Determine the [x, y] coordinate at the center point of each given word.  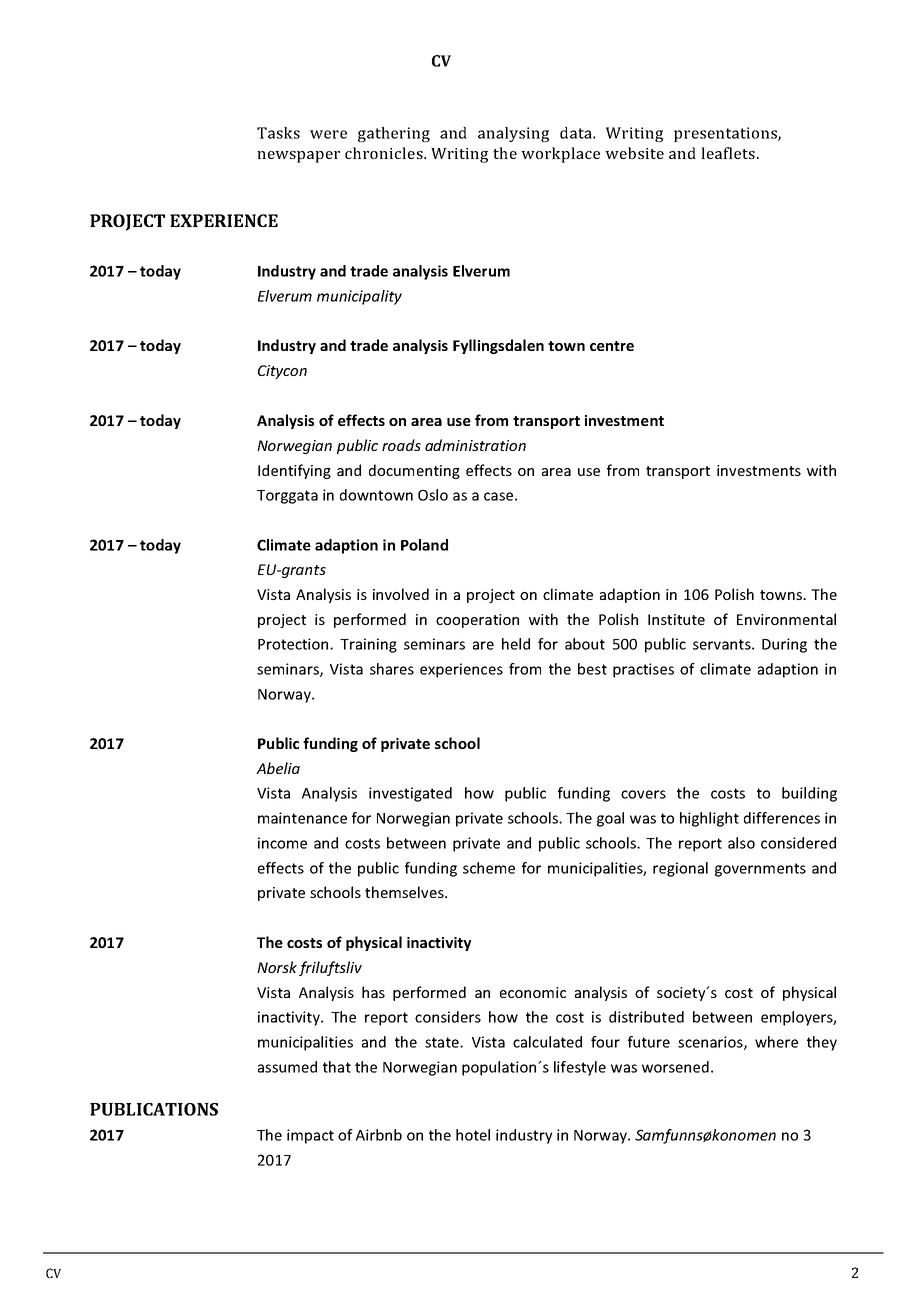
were [328, 134]
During [784, 645]
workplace [560, 155]
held [516, 644]
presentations [726, 134]
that [337, 1067]
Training [368, 645]
